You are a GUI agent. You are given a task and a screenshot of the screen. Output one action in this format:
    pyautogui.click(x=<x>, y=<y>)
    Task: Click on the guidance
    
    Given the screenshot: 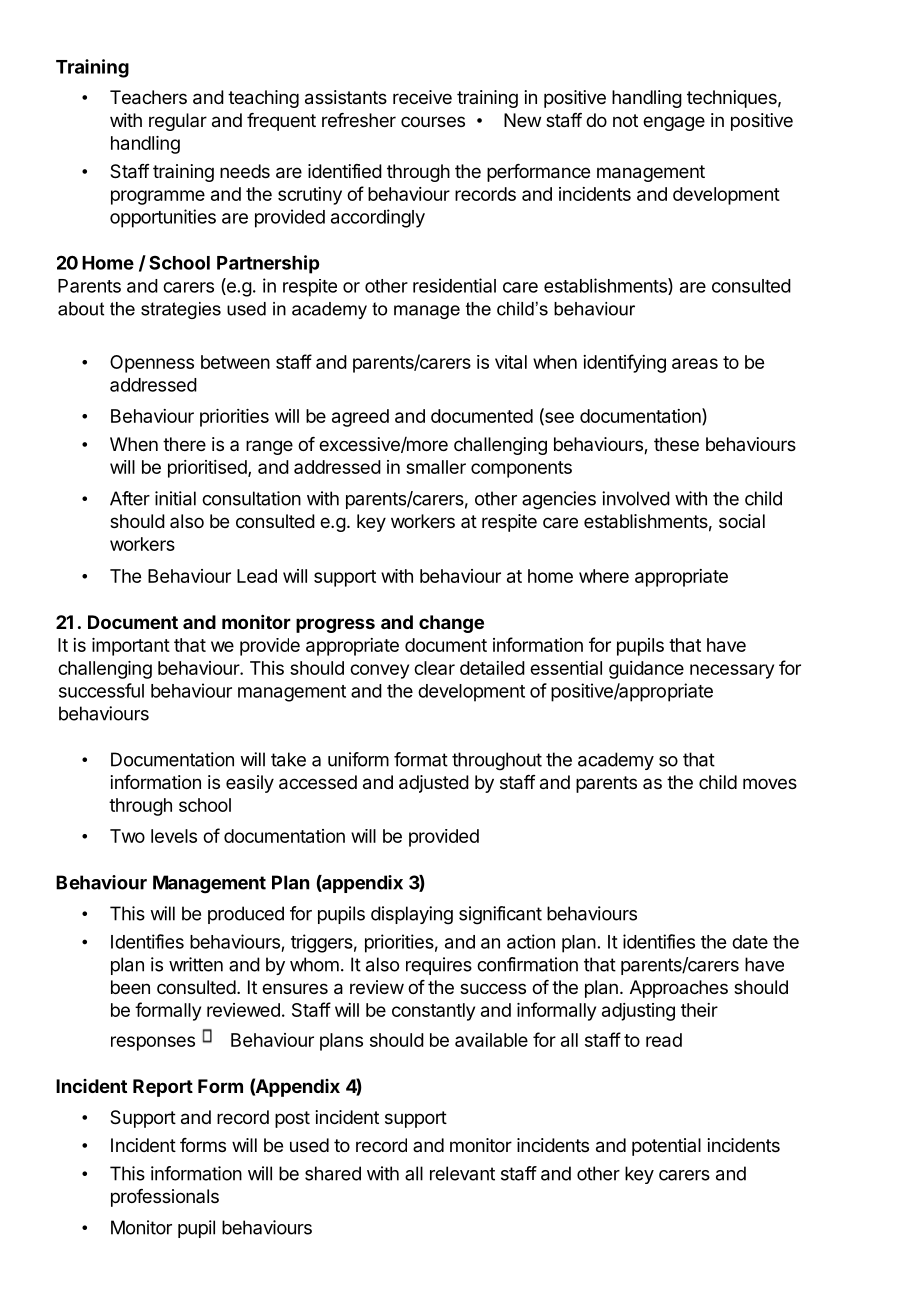 What is the action you would take?
    pyautogui.click(x=646, y=670)
